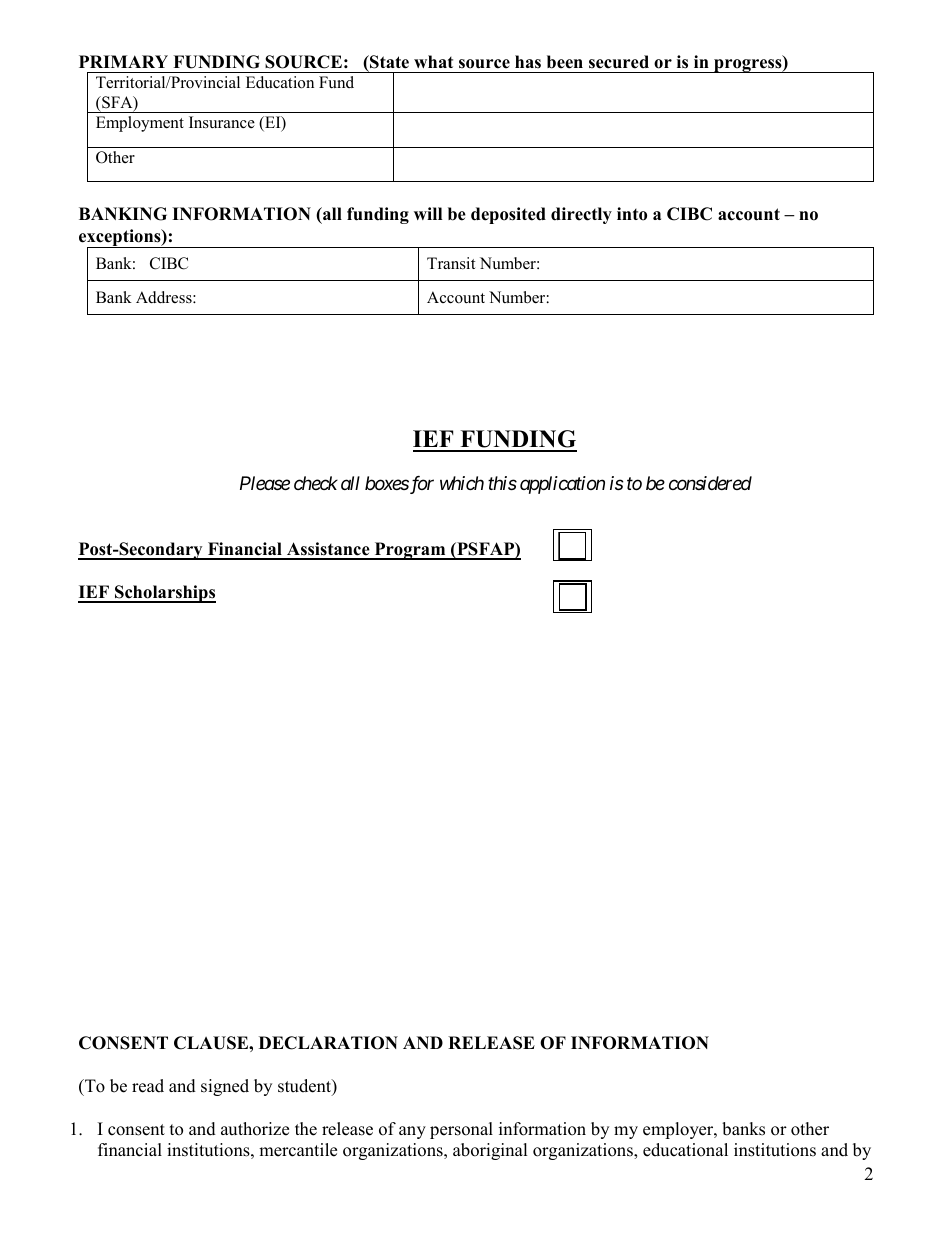 The height and width of the image is (1233, 952). Describe the element at coordinates (225, 1087) in the image. I see `signed` at that location.
